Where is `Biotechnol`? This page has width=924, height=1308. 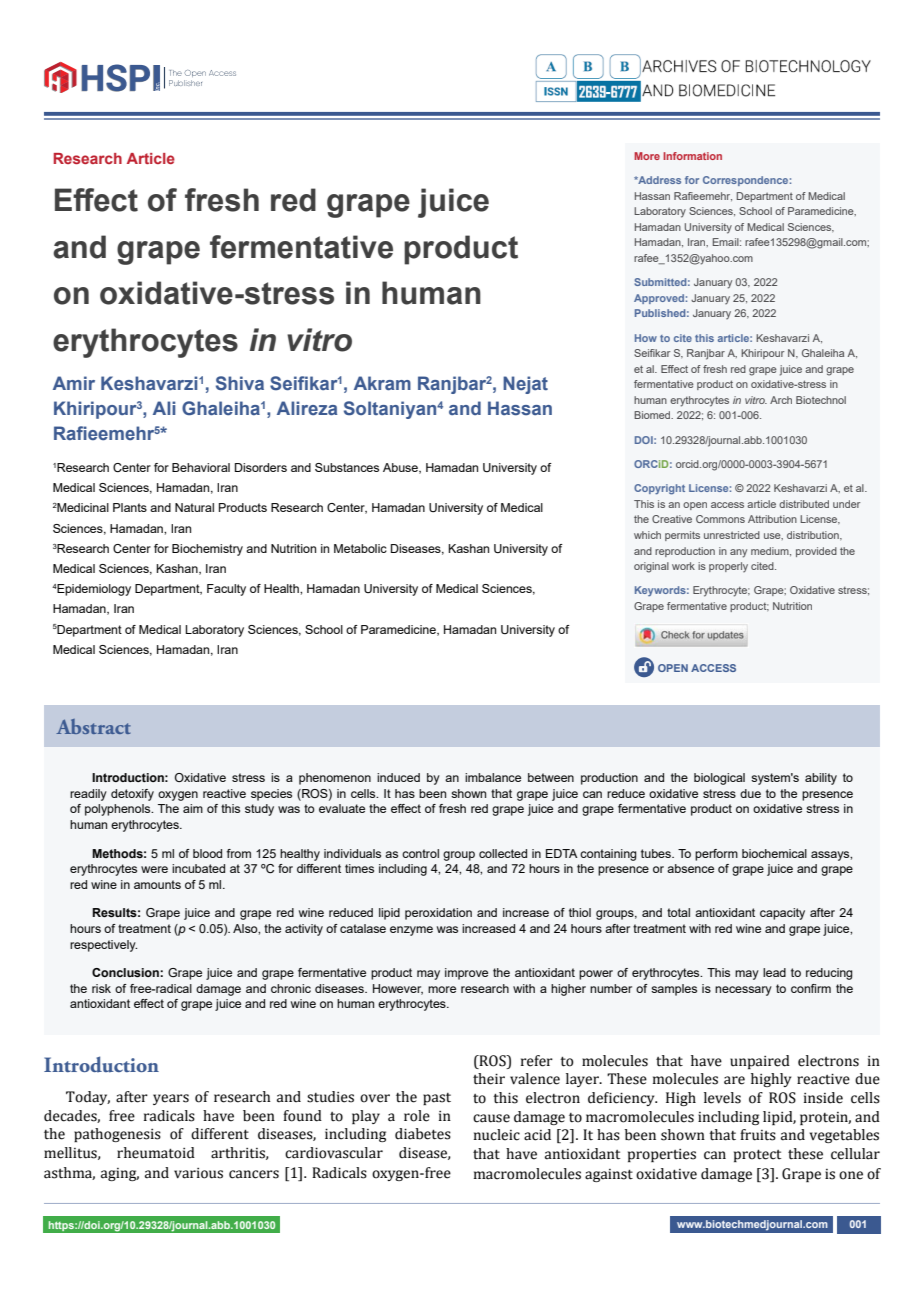
Biotechnol is located at coordinates (821, 400).
